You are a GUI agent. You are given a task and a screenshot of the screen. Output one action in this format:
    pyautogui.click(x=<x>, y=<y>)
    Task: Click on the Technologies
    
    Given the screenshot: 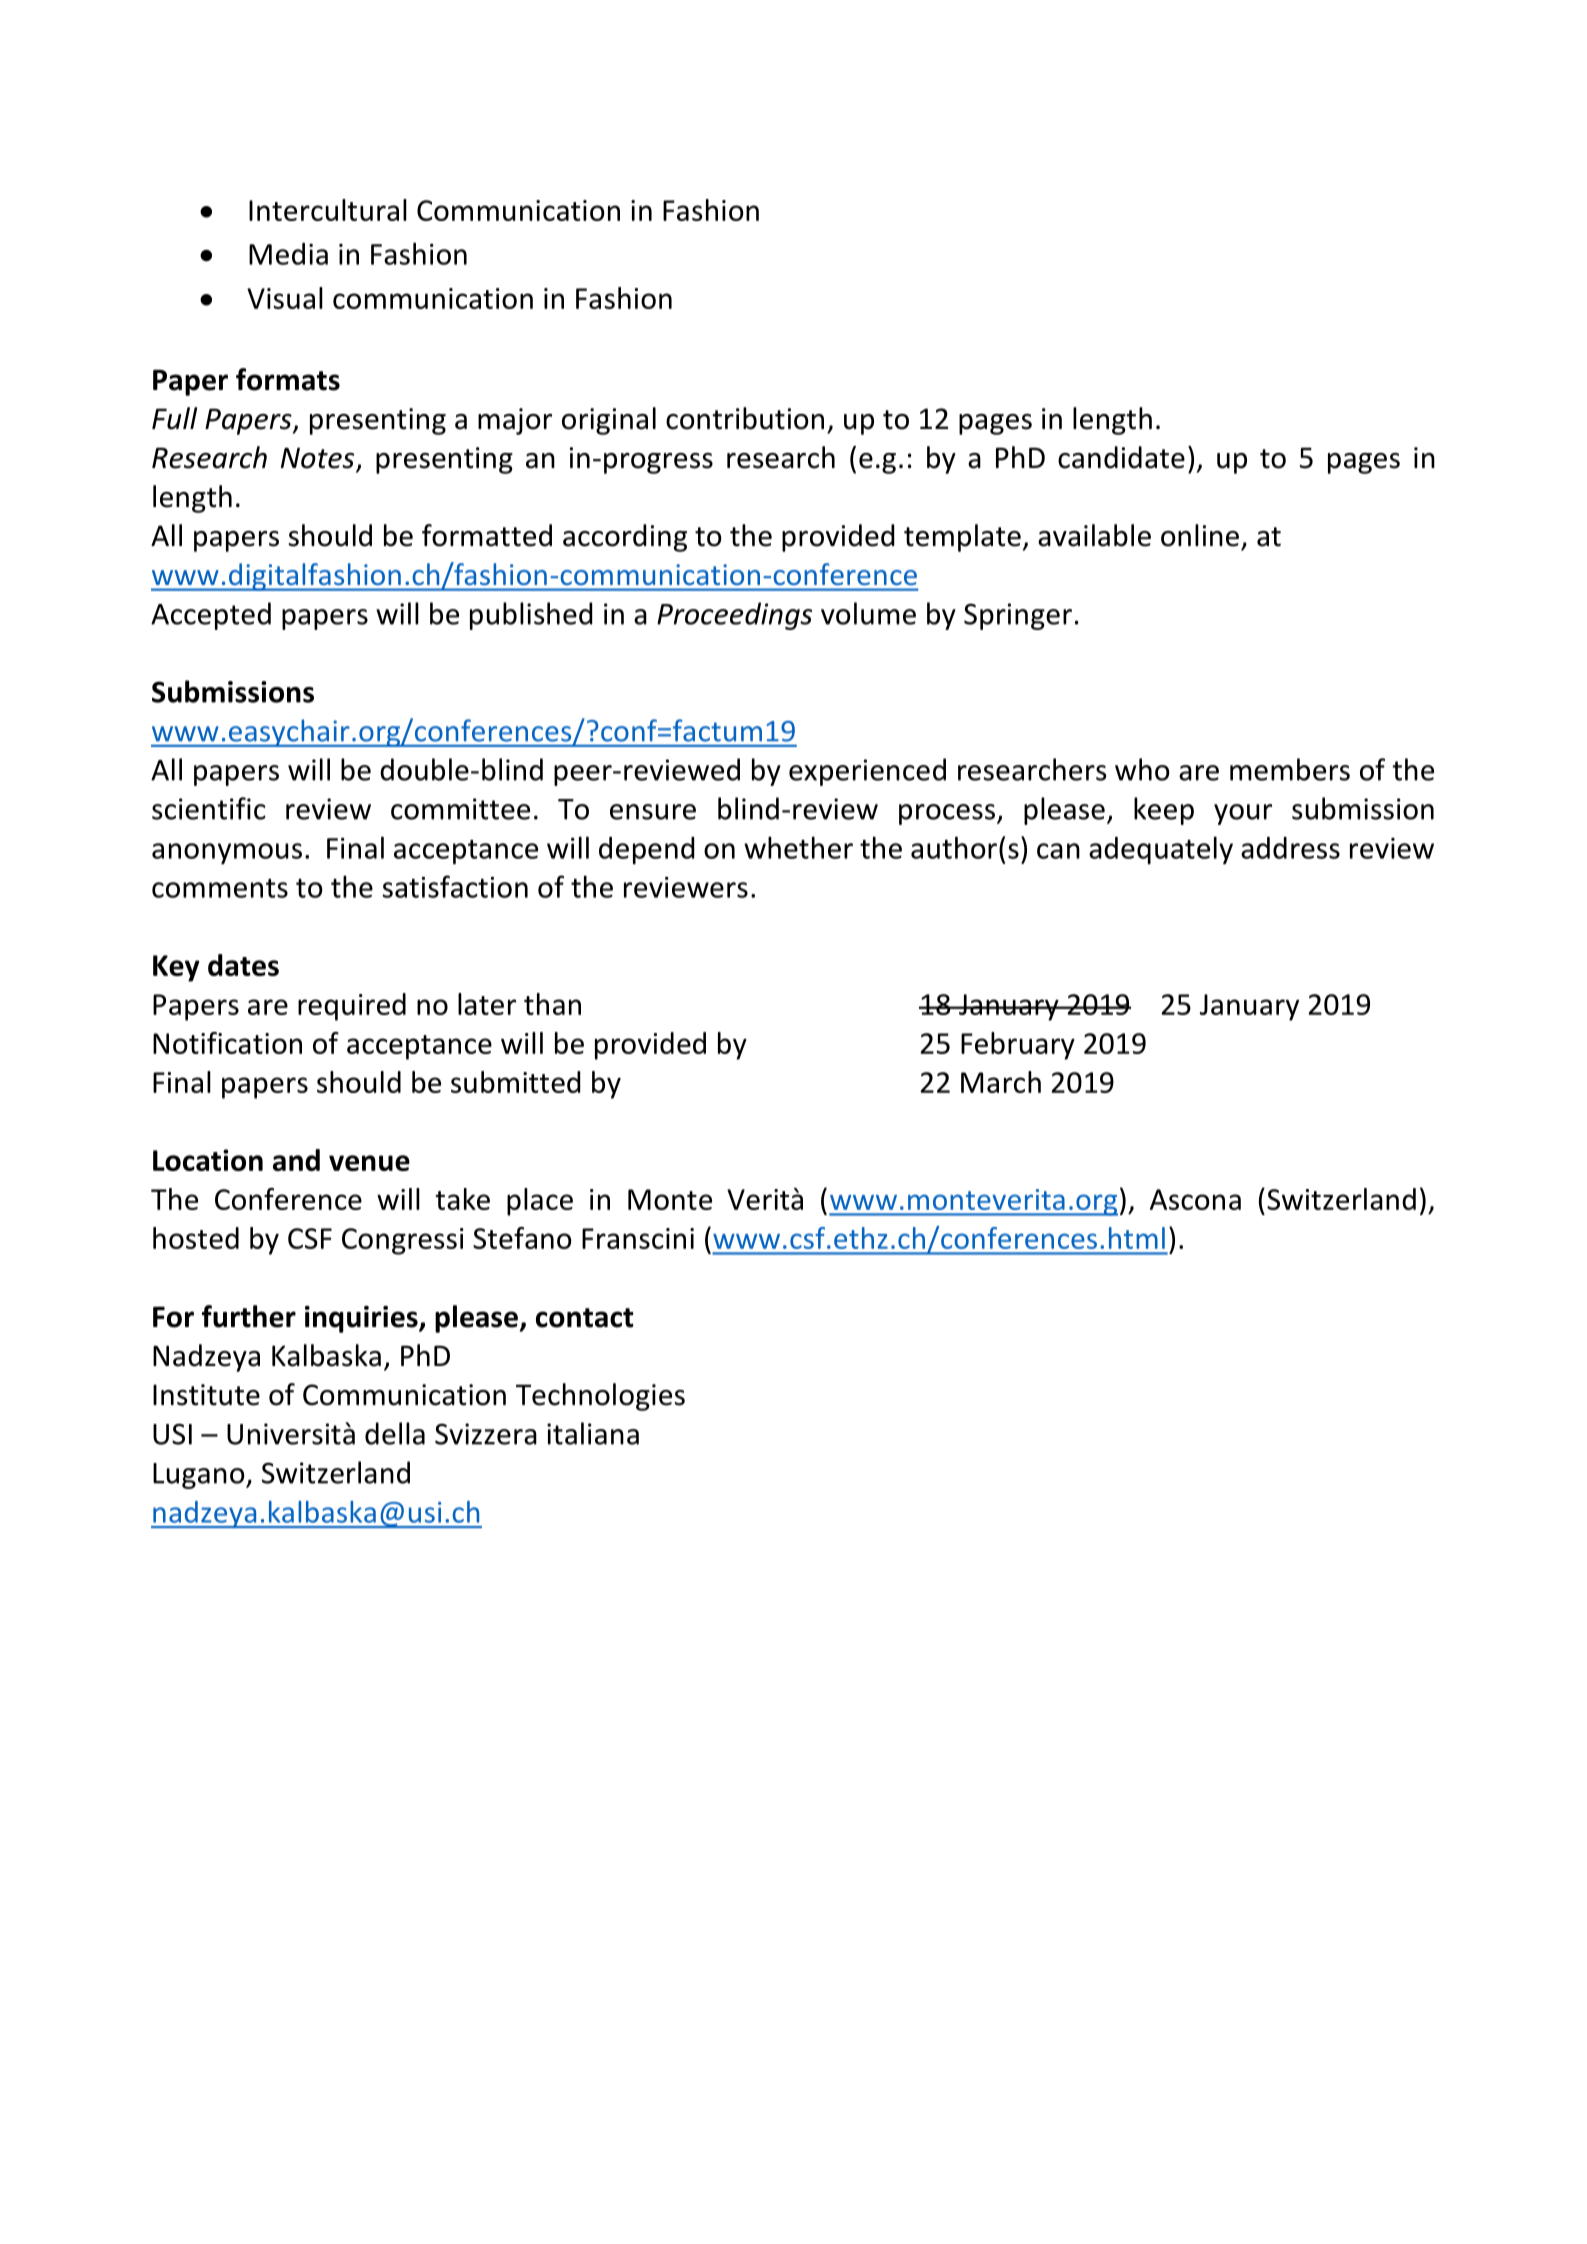 What is the action you would take?
    pyautogui.click(x=600, y=1397)
